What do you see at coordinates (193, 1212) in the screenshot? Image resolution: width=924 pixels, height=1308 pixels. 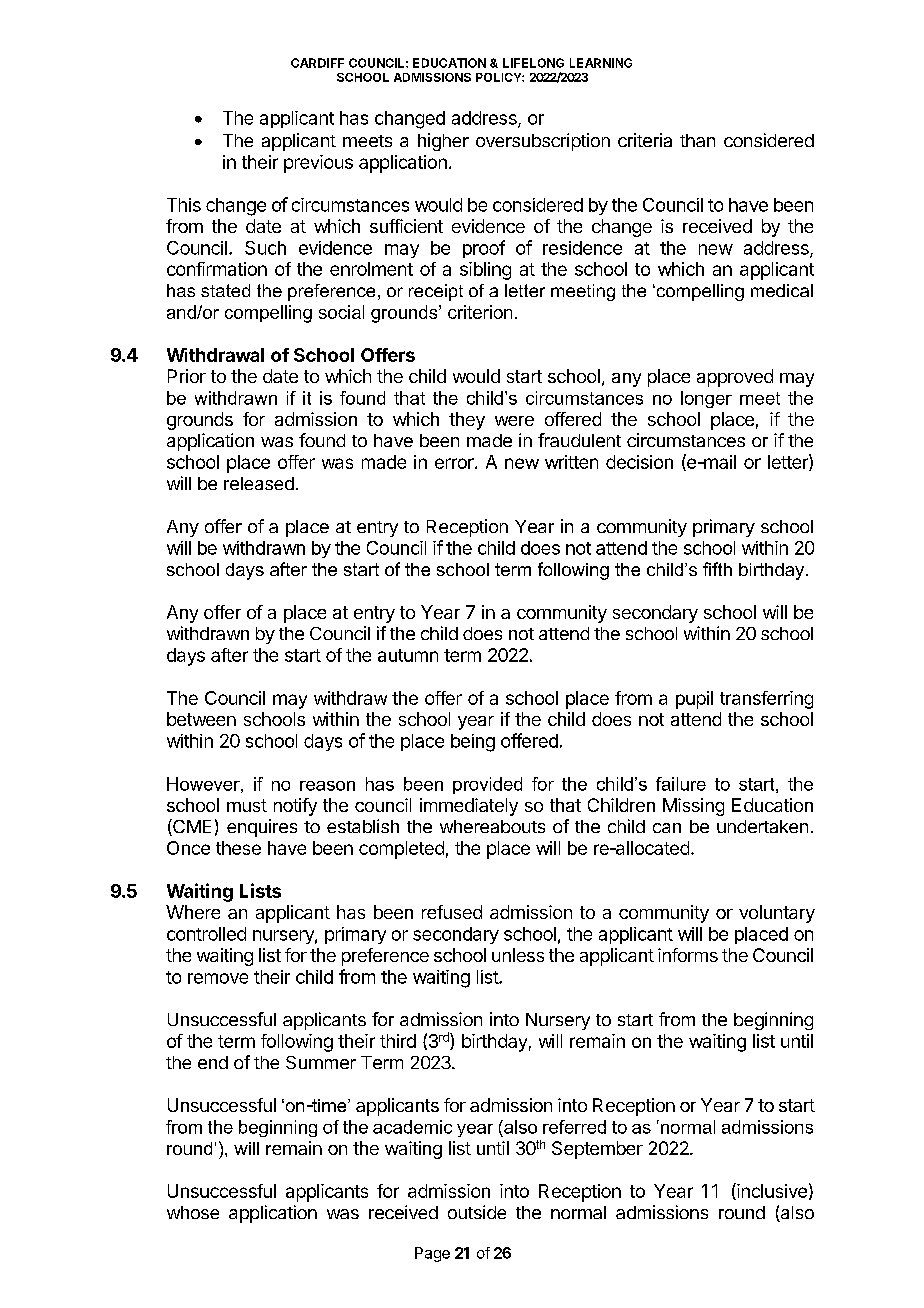 I see `whose` at bounding box center [193, 1212].
